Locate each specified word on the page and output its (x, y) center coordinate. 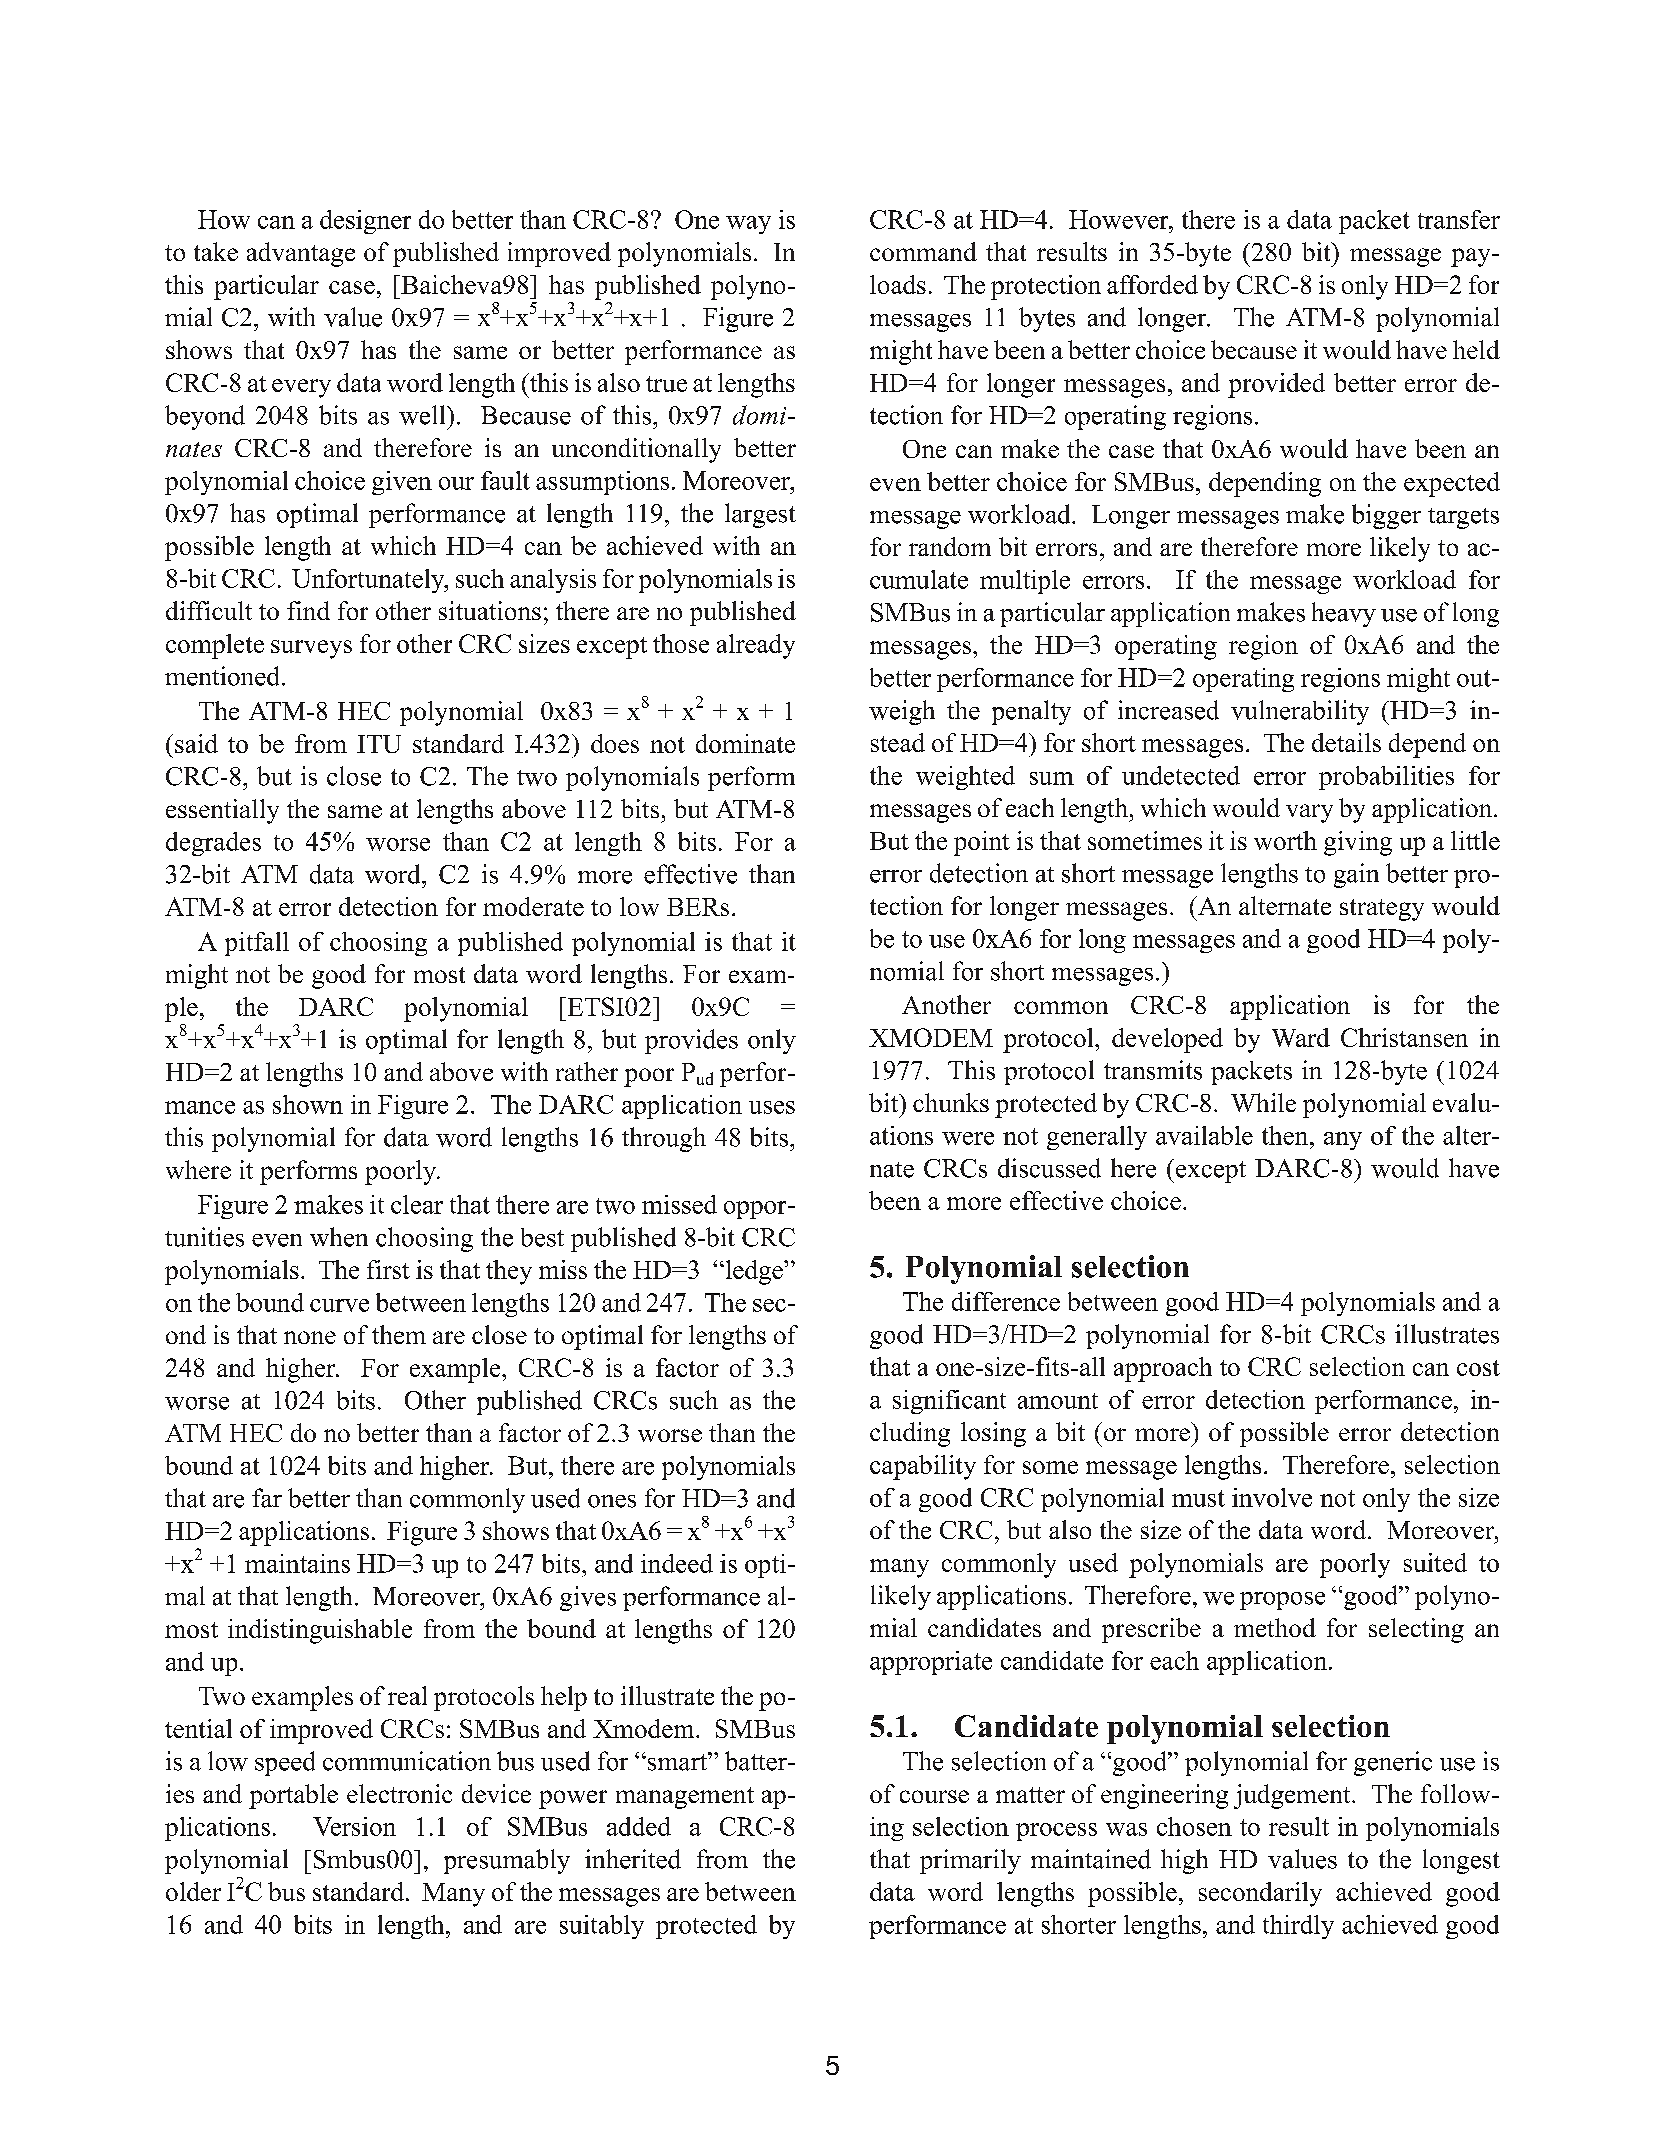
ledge (754, 1272)
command (923, 251)
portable (293, 1796)
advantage (301, 254)
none (310, 1337)
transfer (1459, 219)
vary (1309, 813)
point (982, 843)
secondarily (1260, 1894)
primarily (970, 1861)
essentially (222, 811)
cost (1478, 1368)
